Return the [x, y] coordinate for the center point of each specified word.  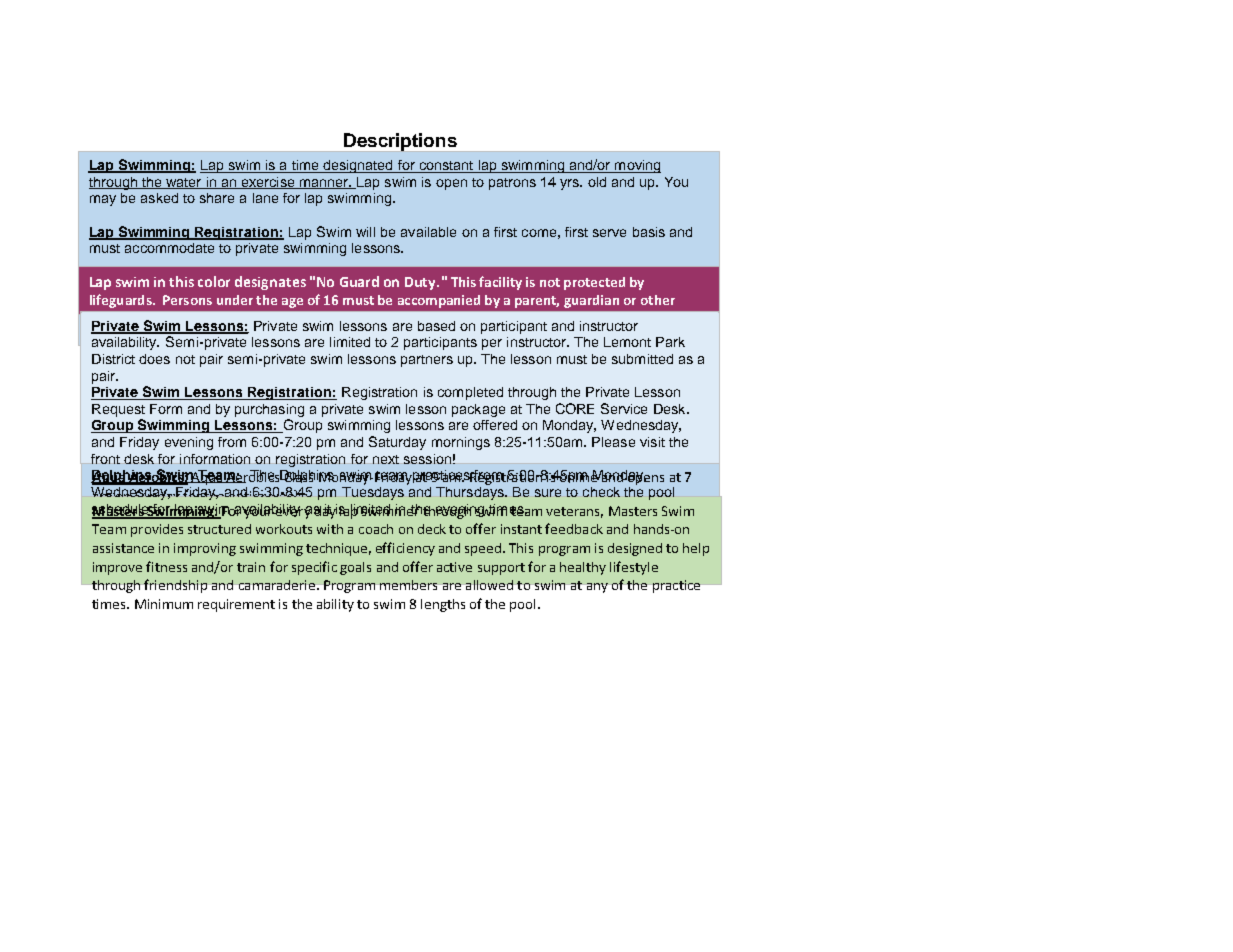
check [601, 492]
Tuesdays [373, 492]
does [154, 359]
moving [637, 166]
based [436, 326]
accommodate [169, 248]
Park [670, 342]
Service [624, 408]
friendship [175, 586]
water [184, 183]
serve [609, 233]
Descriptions [400, 142]
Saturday [397, 443]
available [428, 232]
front [105, 459]
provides [157, 530]
